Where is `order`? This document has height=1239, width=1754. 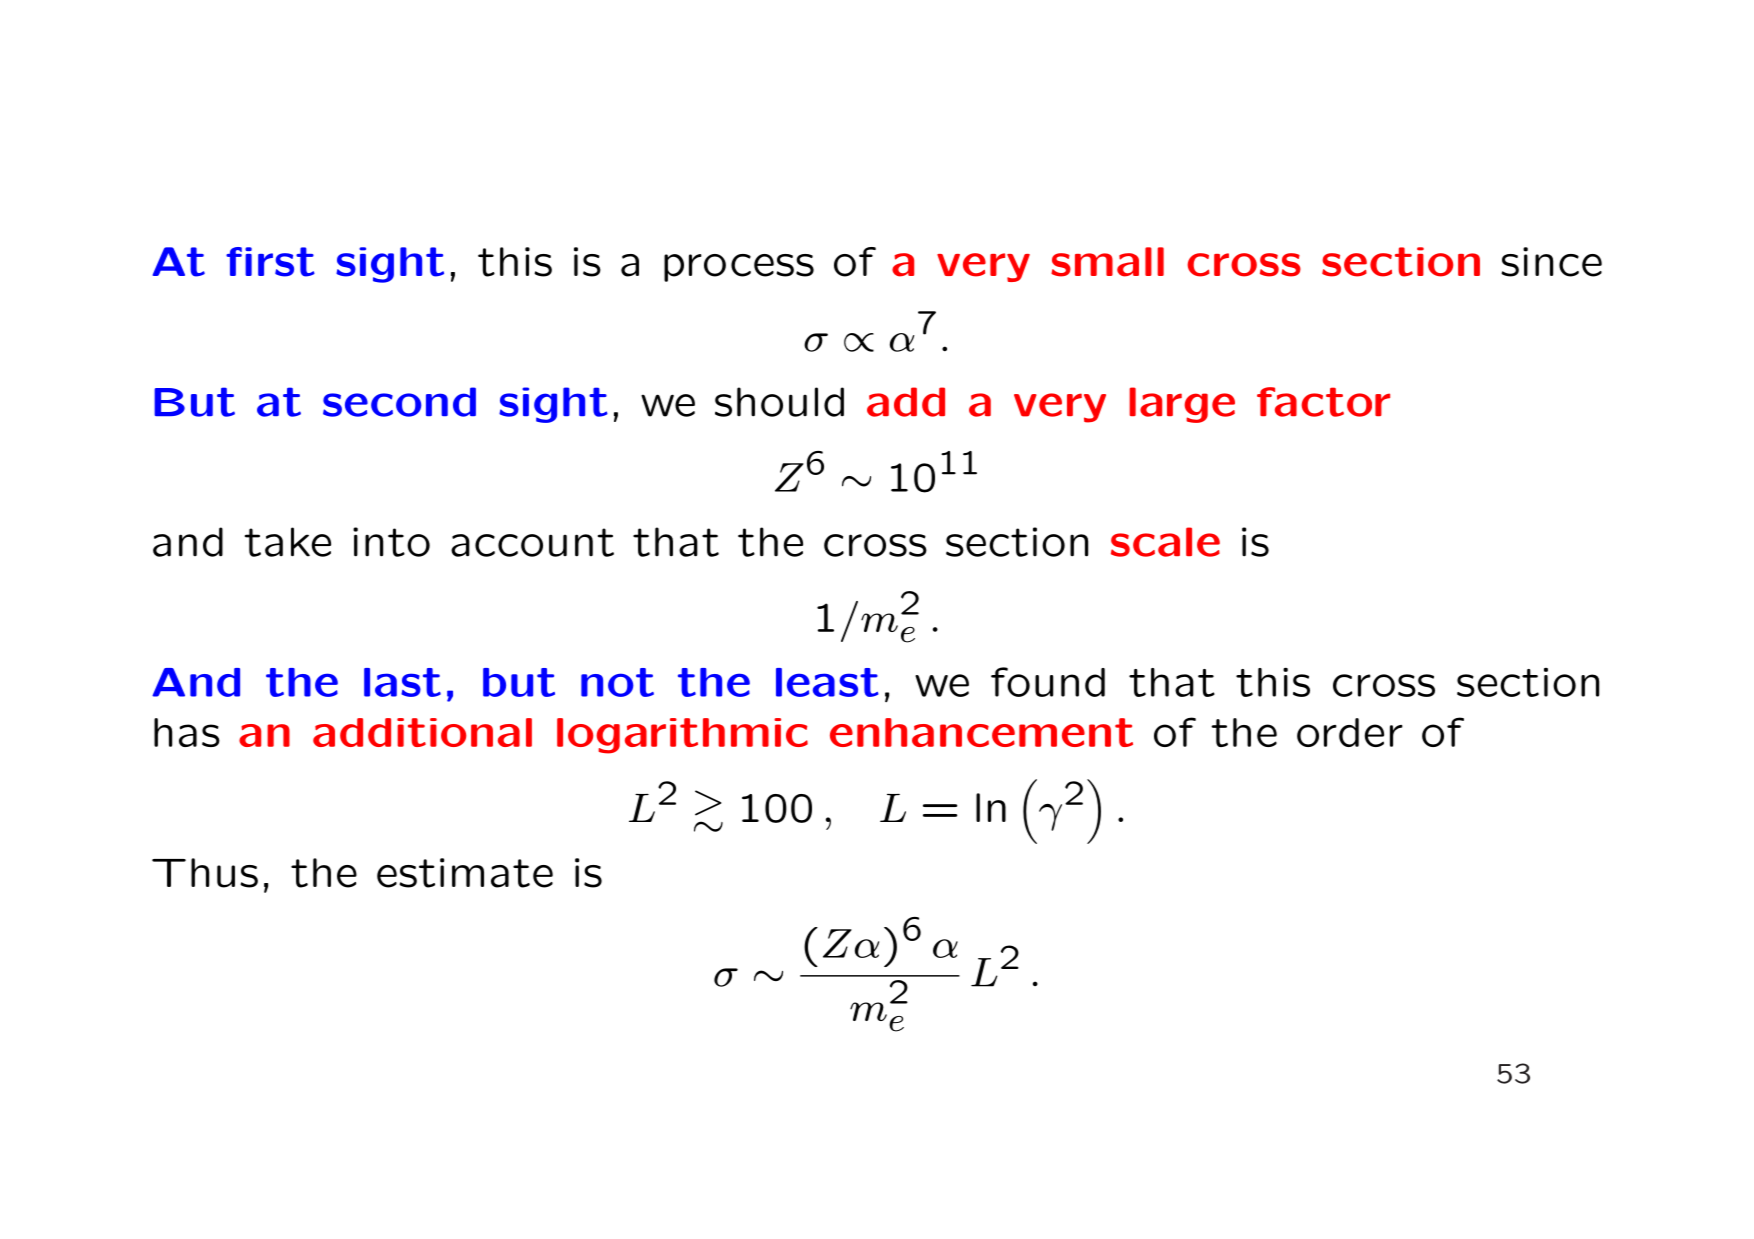 order is located at coordinates (1350, 732).
